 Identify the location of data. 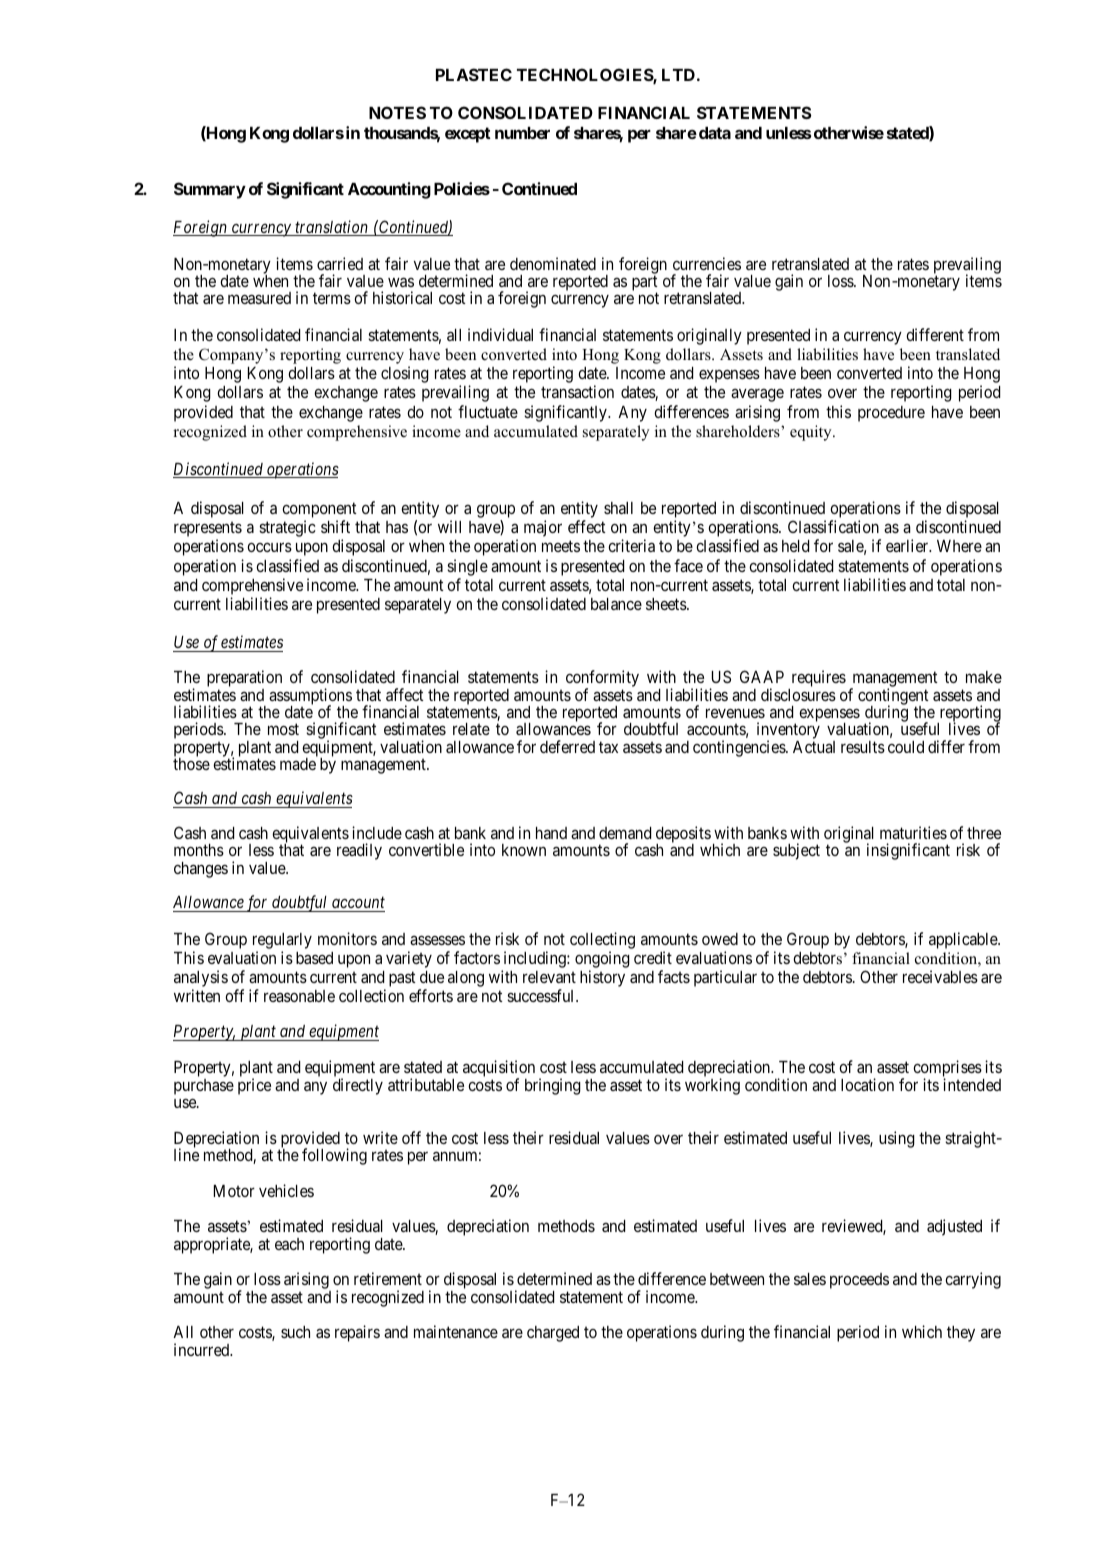
(715, 133).
